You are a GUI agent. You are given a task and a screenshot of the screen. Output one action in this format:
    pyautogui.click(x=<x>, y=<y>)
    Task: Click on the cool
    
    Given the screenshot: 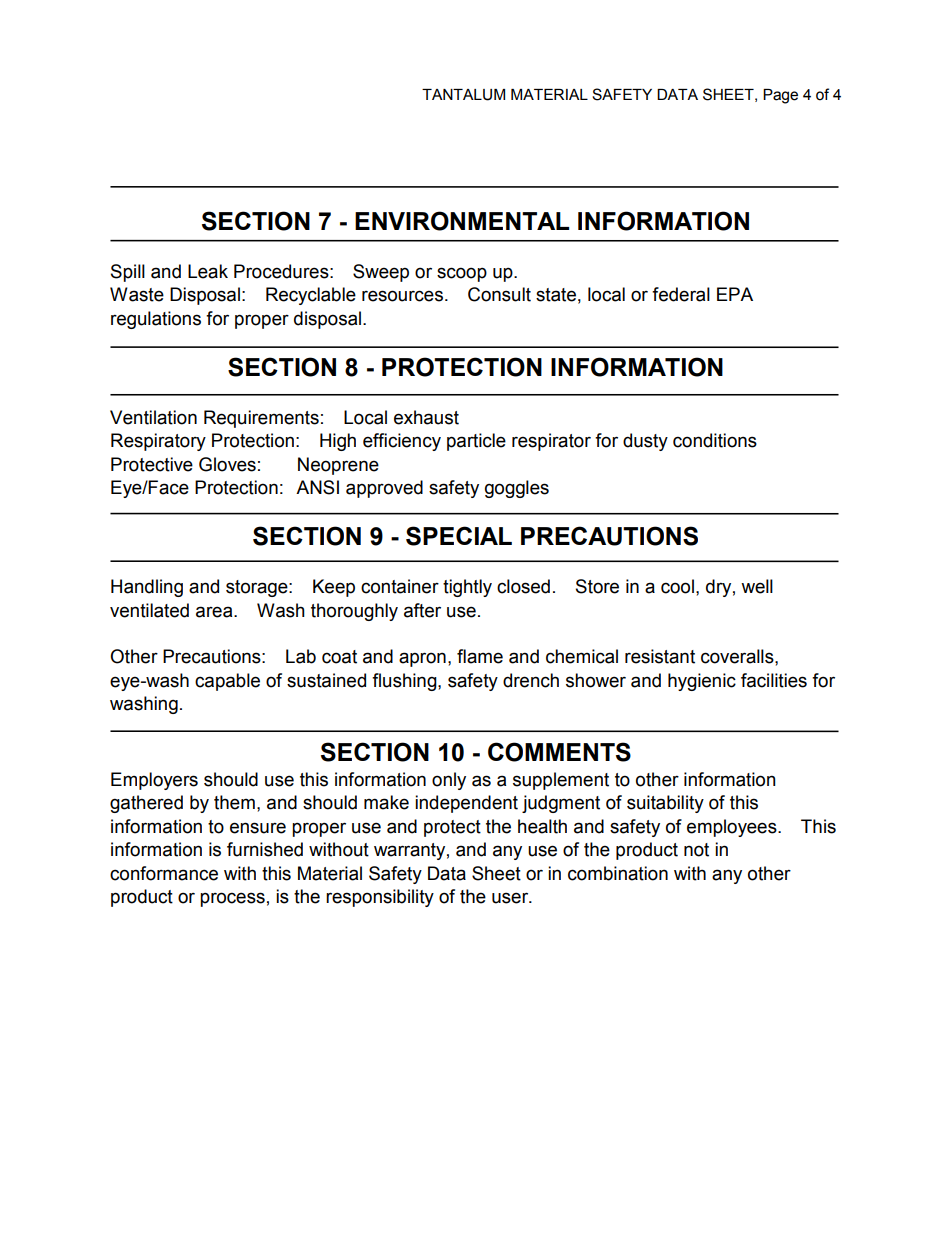 What is the action you would take?
    pyautogui.click(x=677, y=586)
